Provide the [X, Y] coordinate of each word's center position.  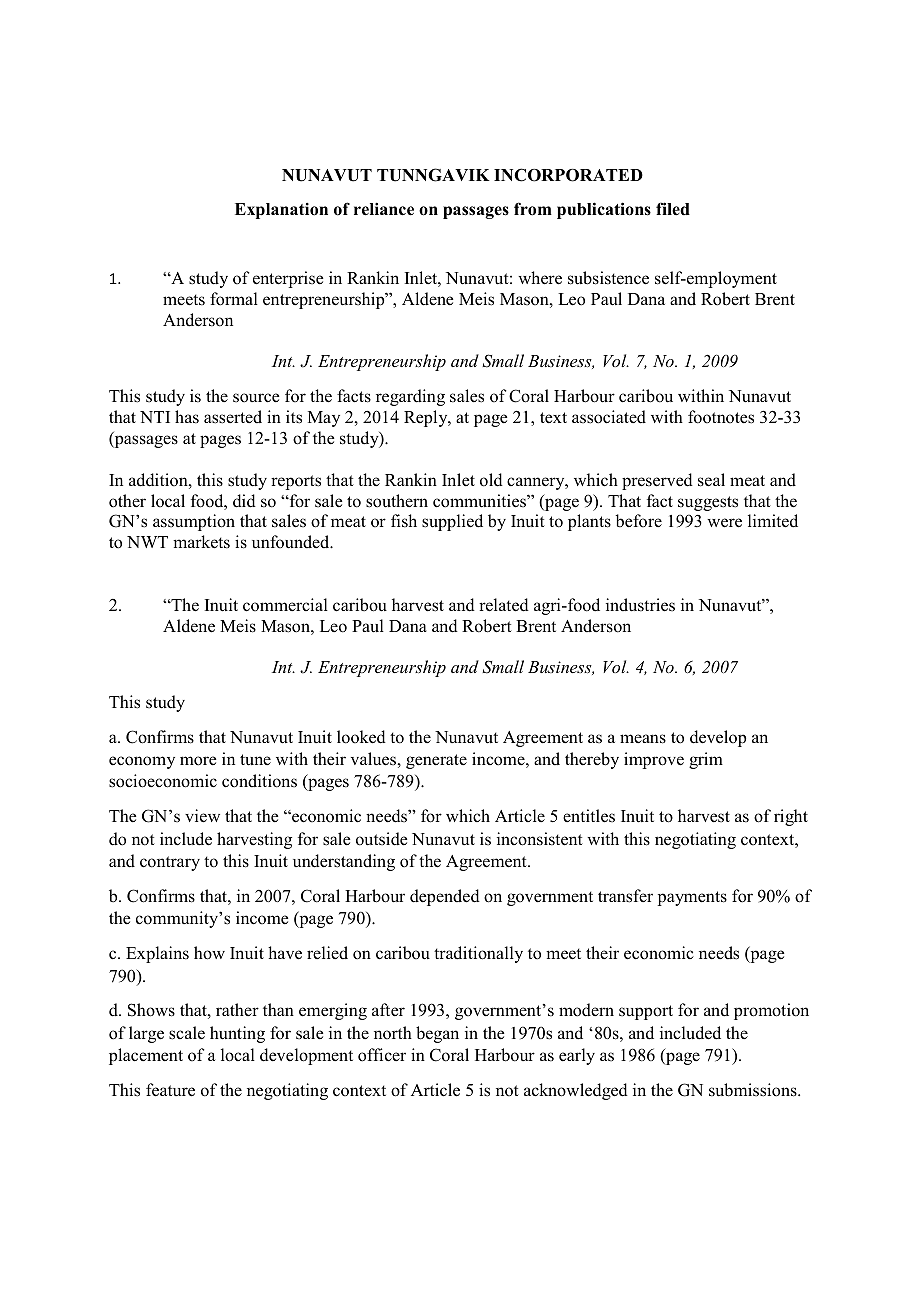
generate [436, 761]
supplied [452, 522]
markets [201, 542]
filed [673, 209]
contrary [170, 863]
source [256, 398]
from [533, 209]
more [198, 761]
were [724, 523]
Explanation [281, 211]
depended [445, 897]
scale [187, 1033]
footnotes [721, 417]
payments [692, 898]
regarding [410, 397]
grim [706, 760]
